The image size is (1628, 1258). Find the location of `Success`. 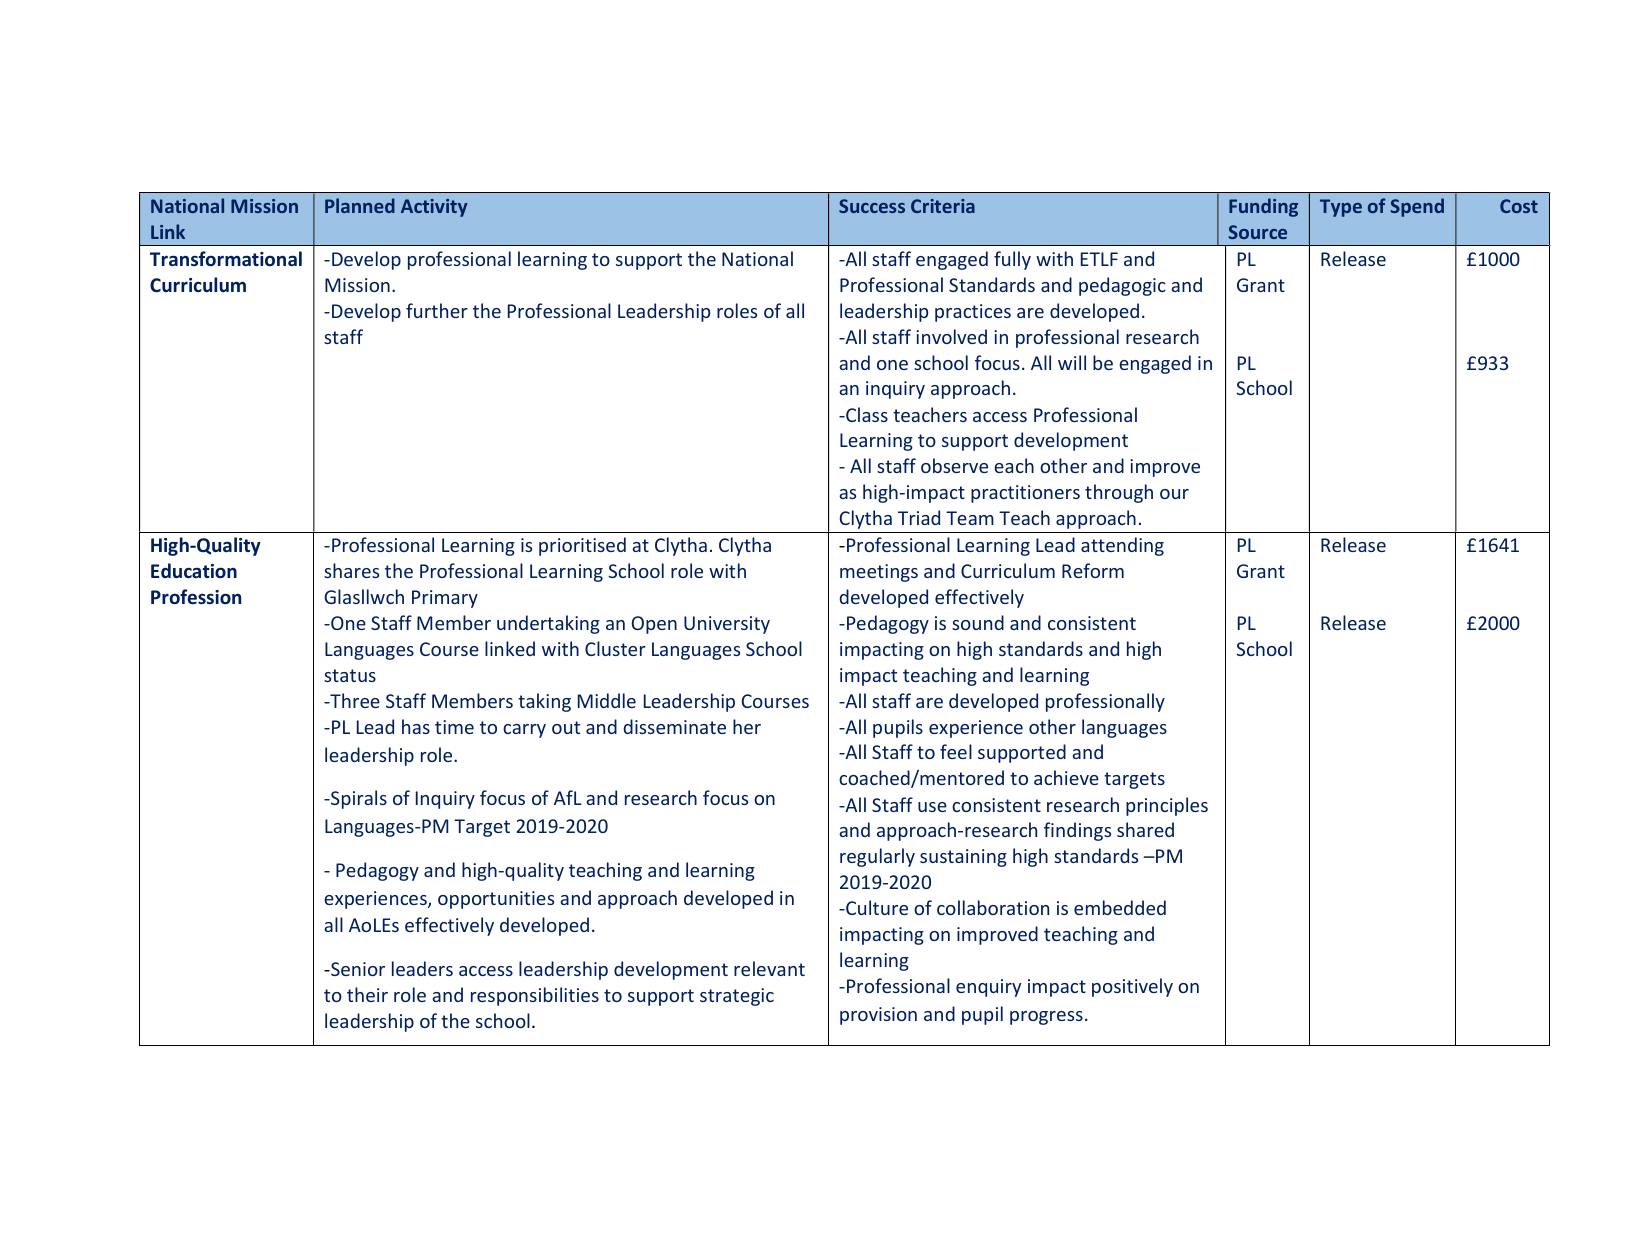

Success is located at coordinates (872, 206).
